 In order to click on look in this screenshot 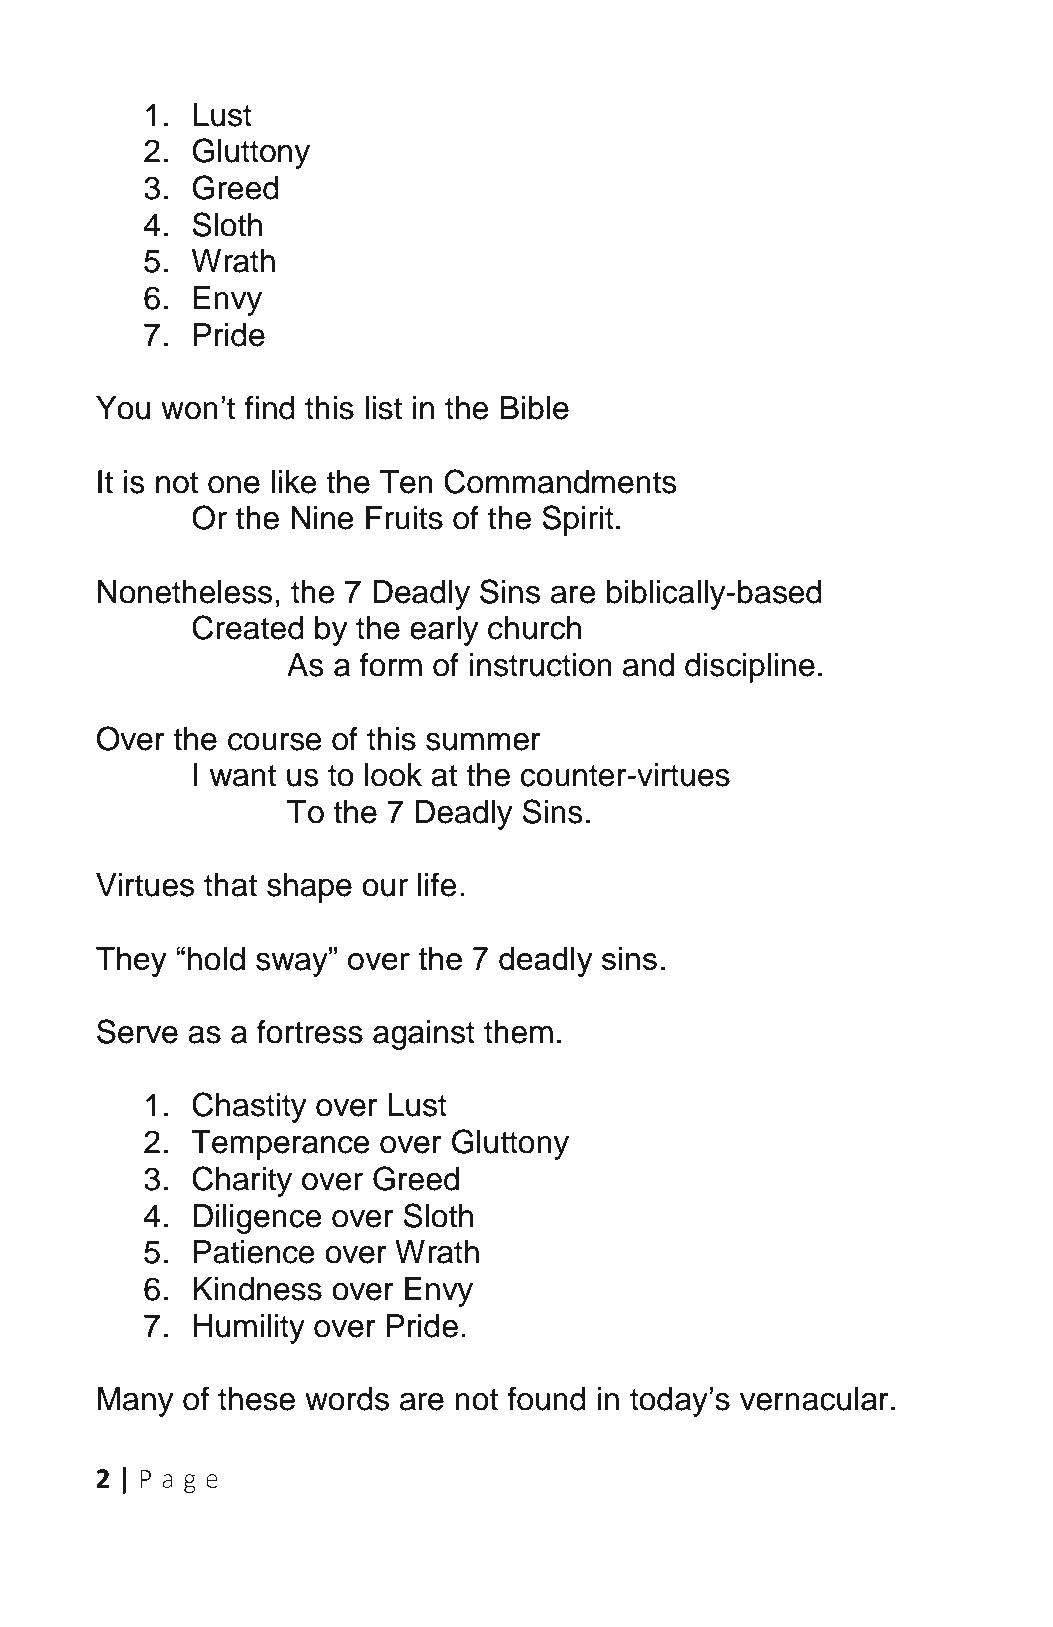, I will do `click(393, 775)`.
